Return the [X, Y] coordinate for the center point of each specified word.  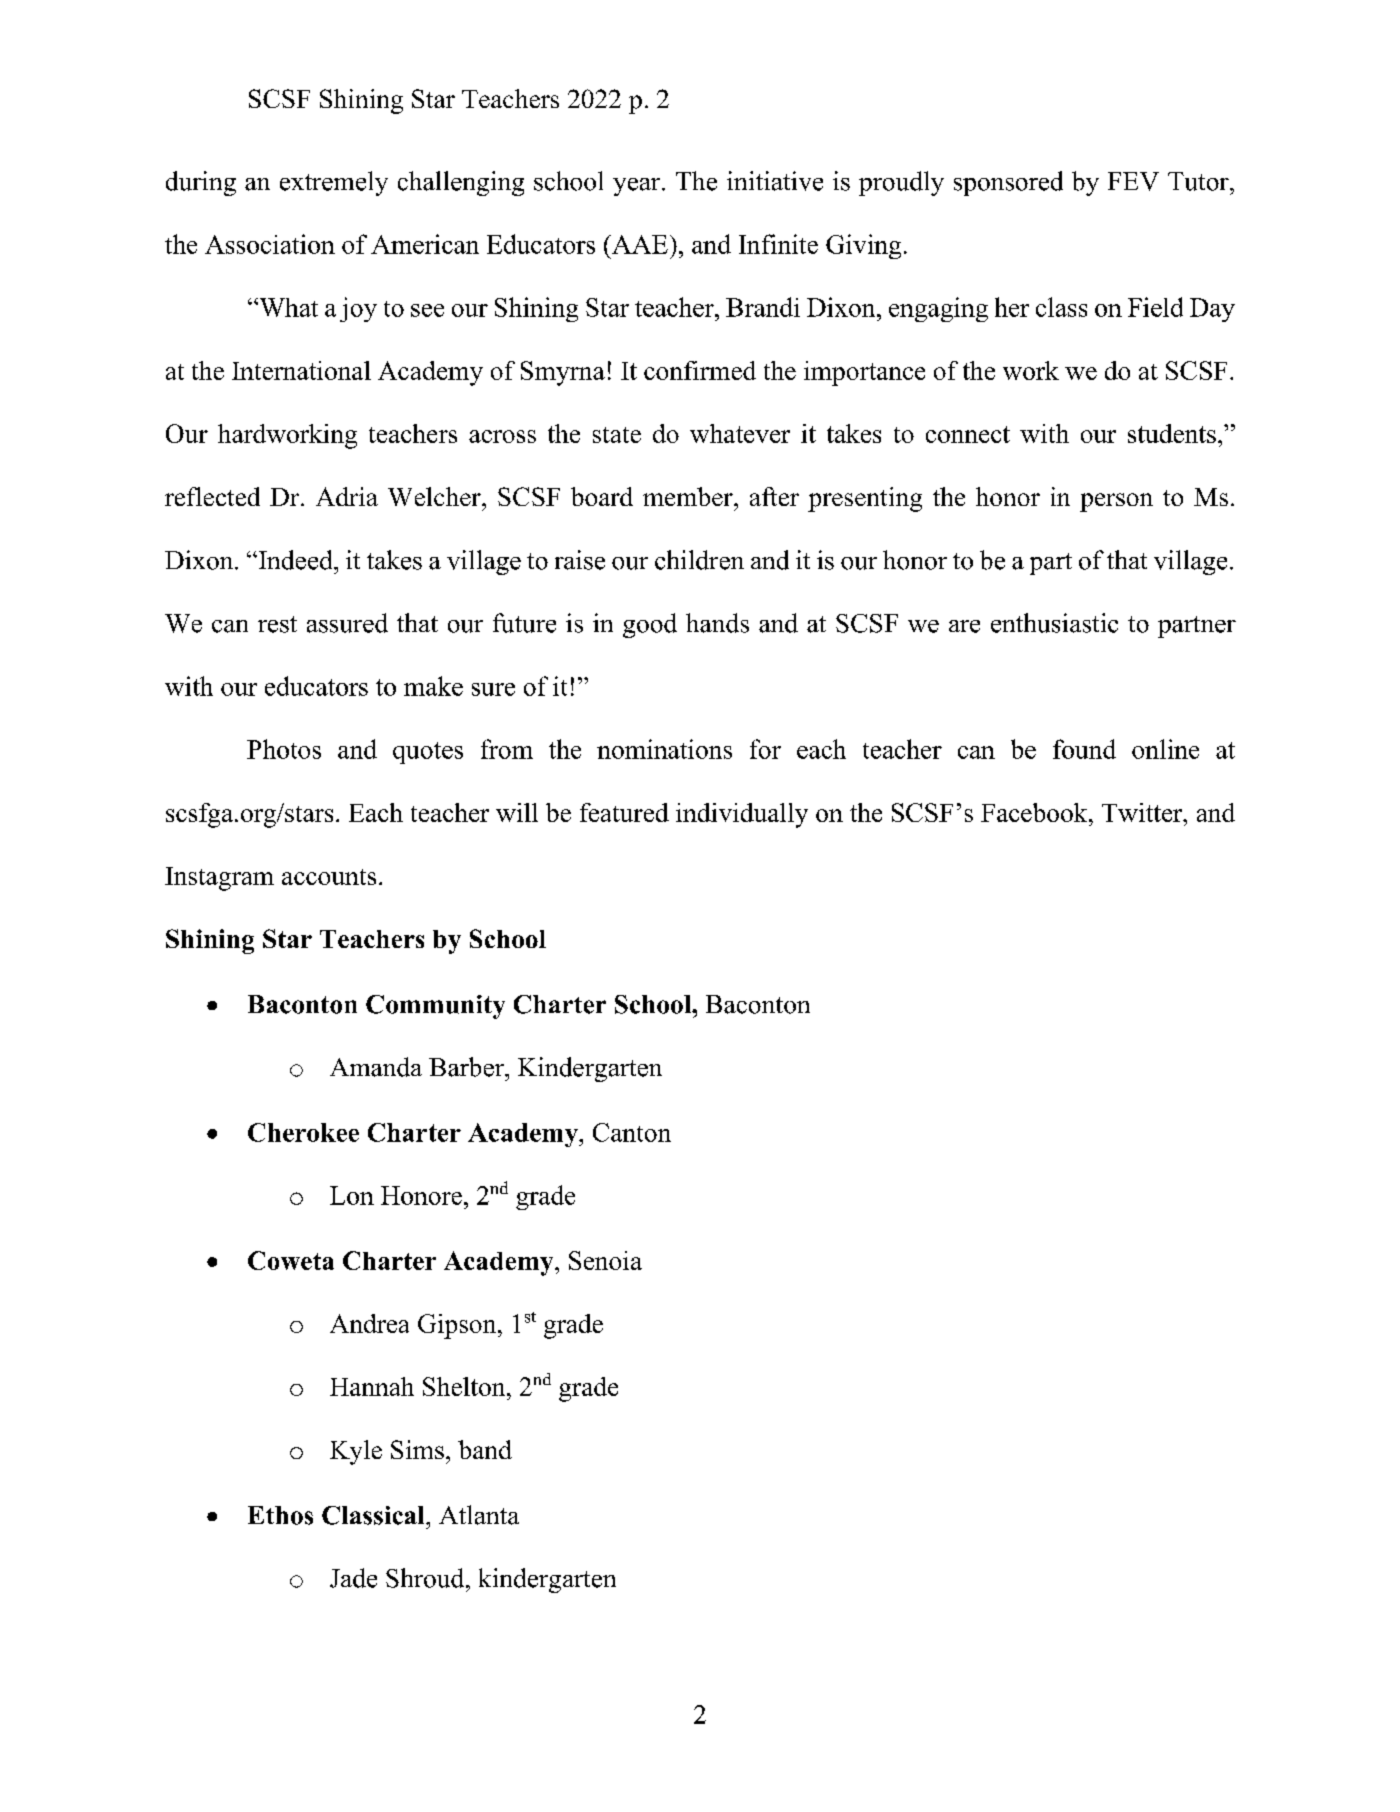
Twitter [1143, 812]
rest [277, 624]
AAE [639, 244]
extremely [334, 183]
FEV [1133, 181]
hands [717, 623]
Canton [632, 1132]
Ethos [280, 1515]
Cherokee [303, 1132]
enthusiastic [1054, 623]
